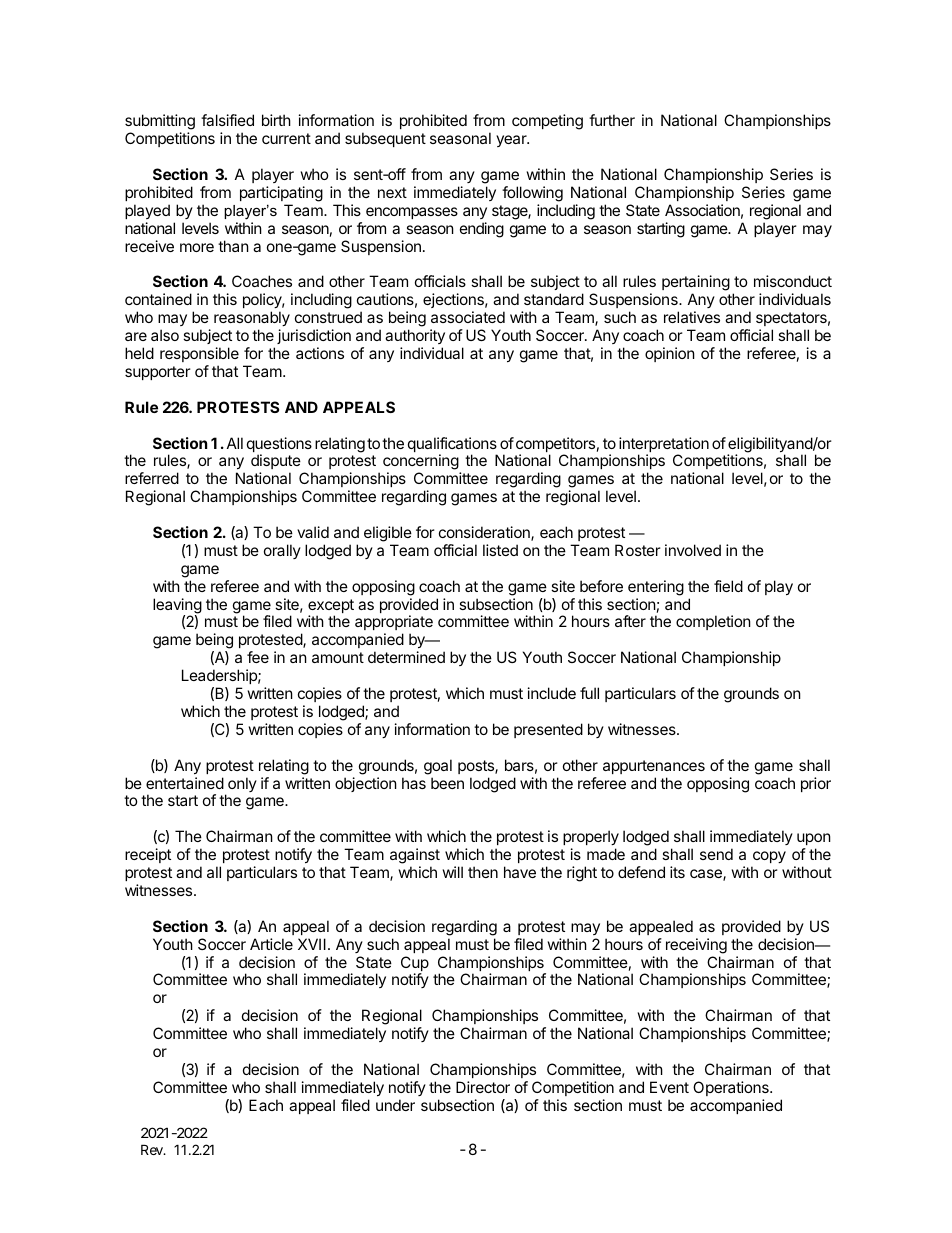 This image has width=952, height=1233. What do you see at coordinates (483, 1087) in the image?
I see `Director` at bounding box center [483, 1087].
